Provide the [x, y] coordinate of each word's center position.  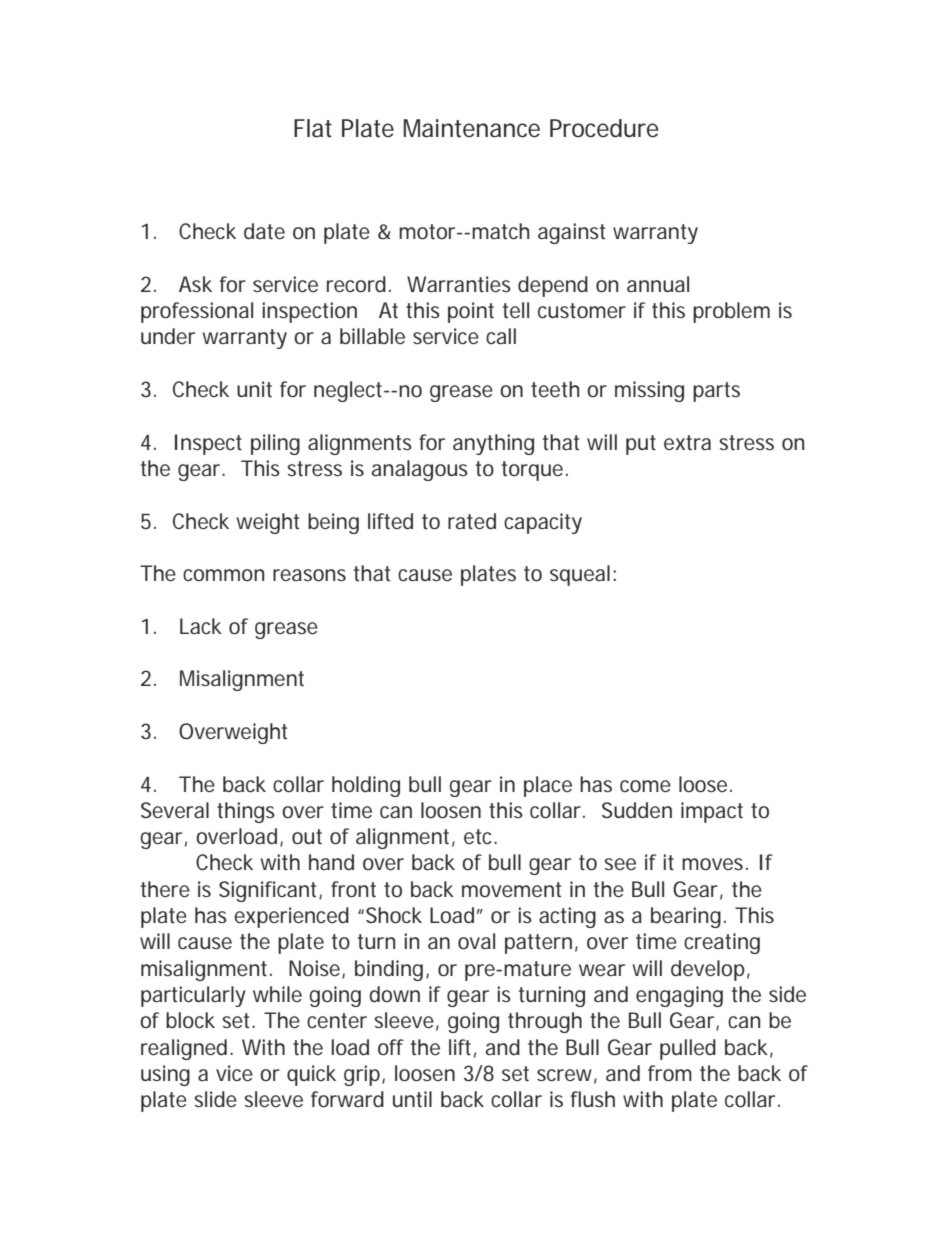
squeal [580, 575]
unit [254, 389]
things [246, 812]
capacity [543, 523]
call [501, 336]
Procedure [604, 128]
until [412, 1099]
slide [215, 1099]
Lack [201, 626]
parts [716, 392]
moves [714, 864]
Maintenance [472, 128]
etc [480, 837]
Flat [313, 128]
